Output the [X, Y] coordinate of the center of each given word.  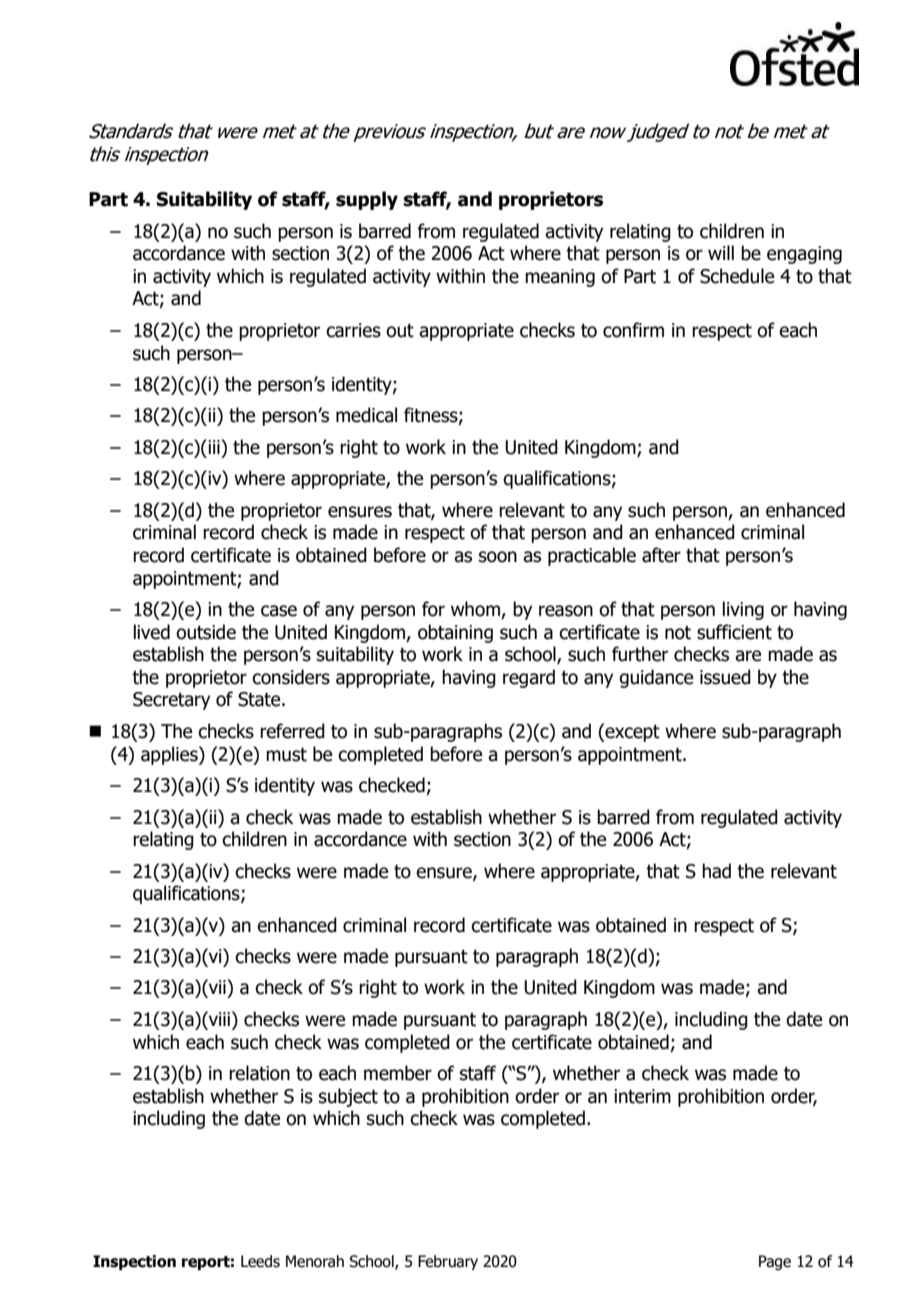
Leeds [260, 1261]
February [448, 1262]
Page [775, 1262]
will [721, 252]
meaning [560, 278]
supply [367, 200]
